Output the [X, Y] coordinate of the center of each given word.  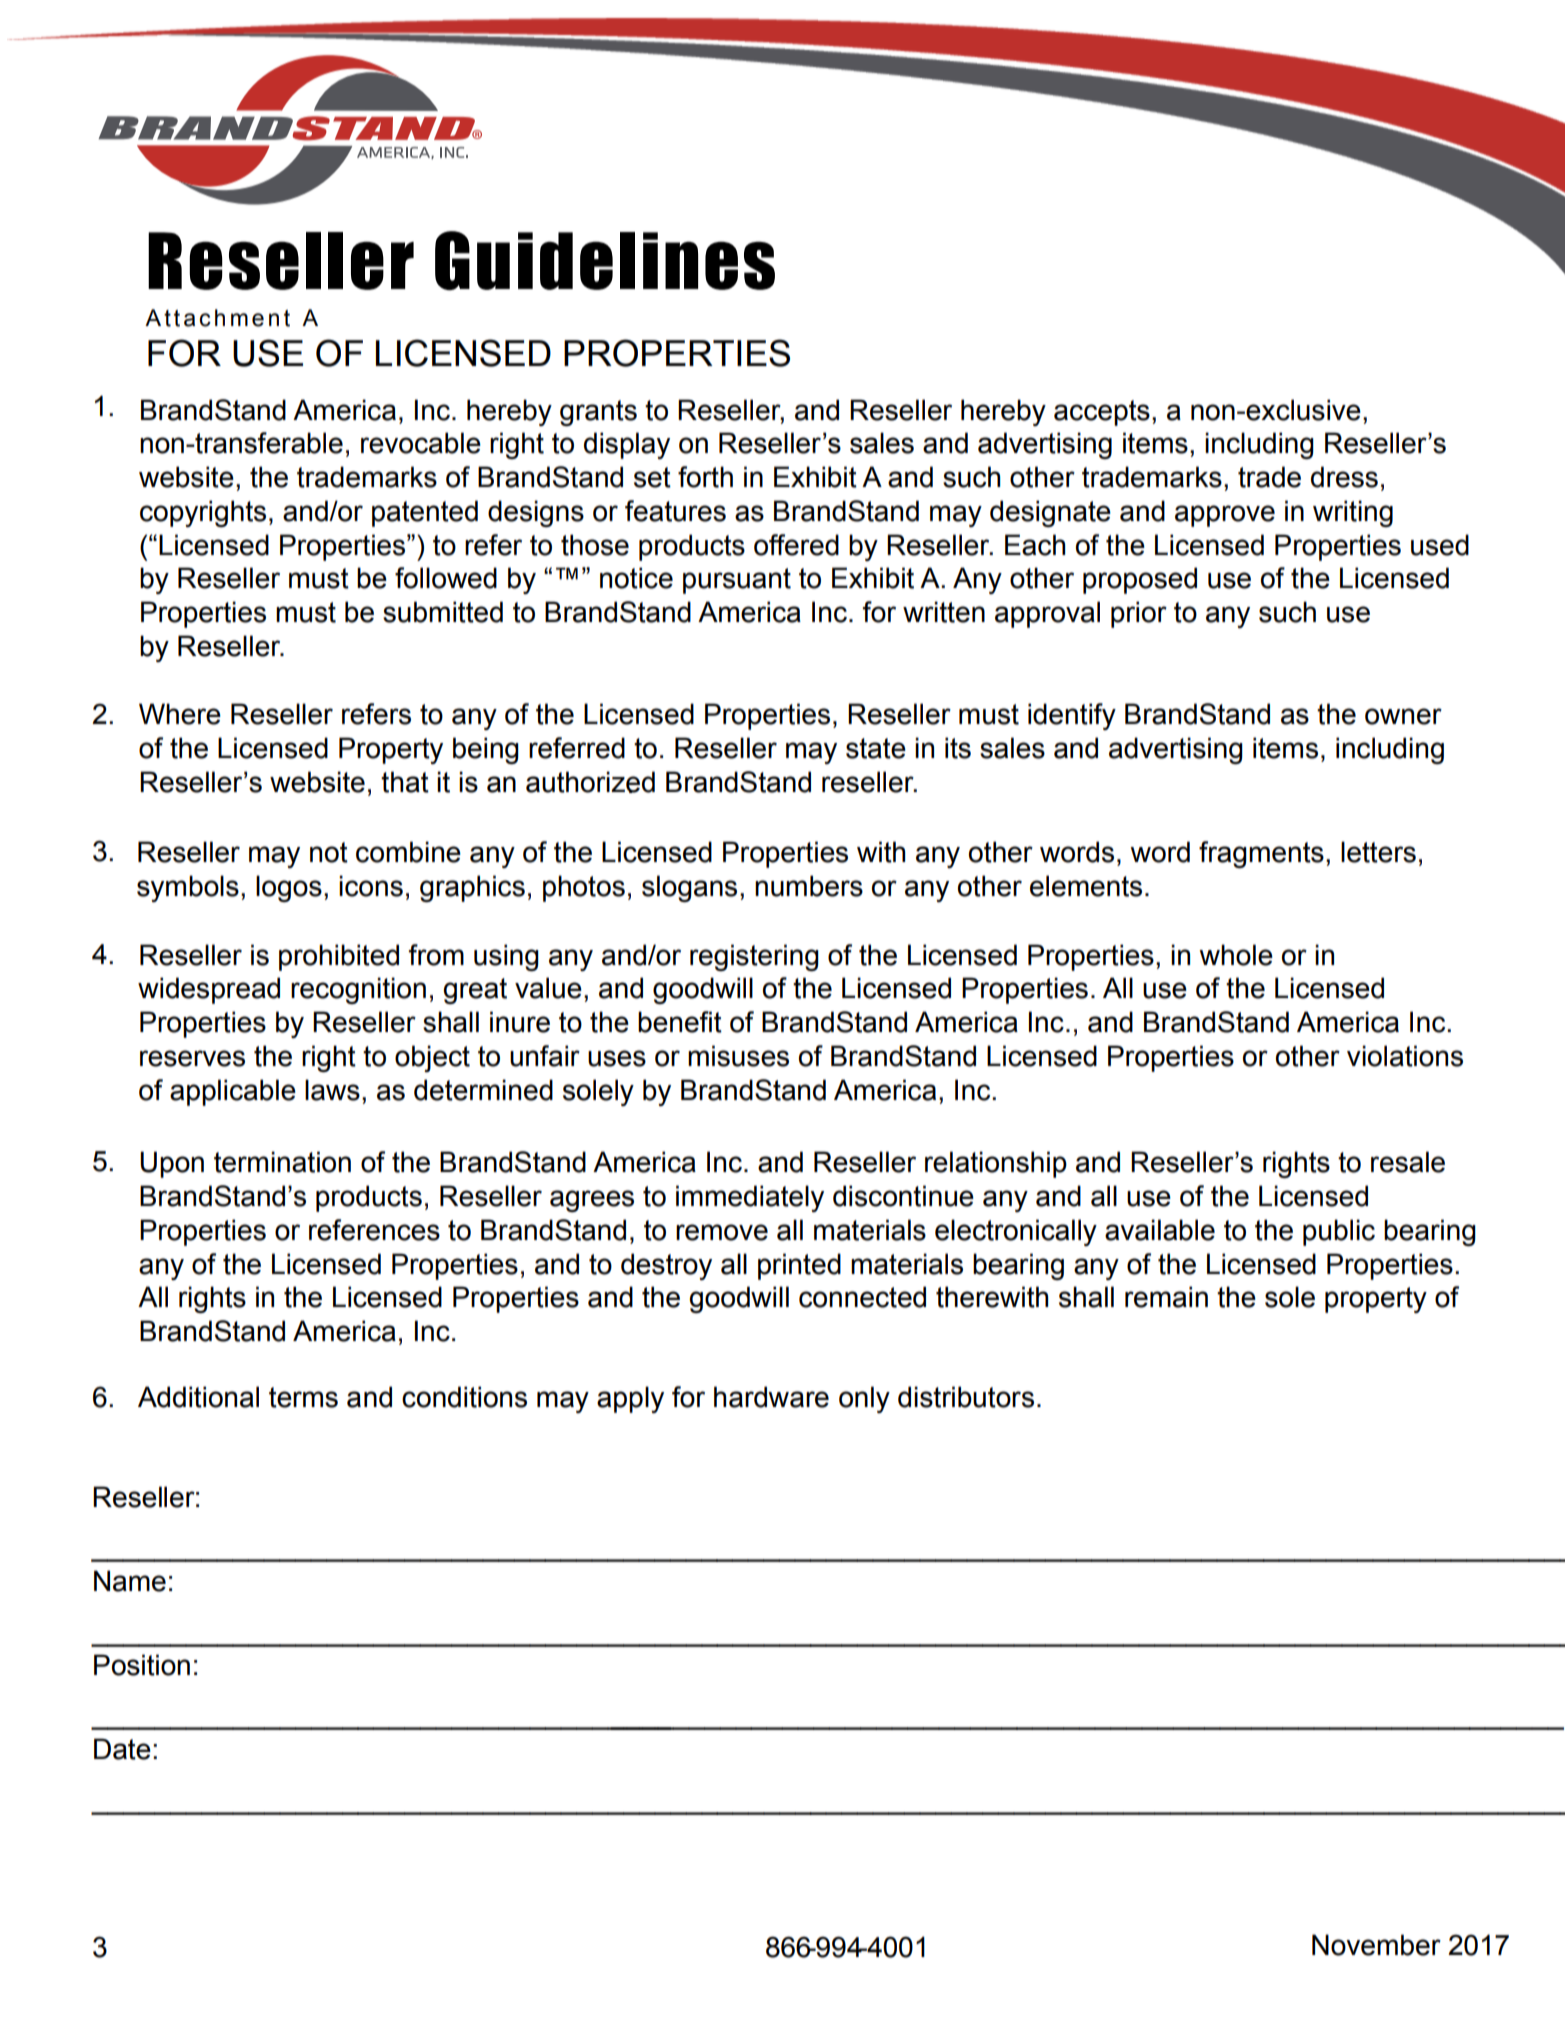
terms [303, 1397]
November [1376, 1945]
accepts [1102, 413]
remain [1166, 1297]
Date [122, 1749]
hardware [771, 1397]
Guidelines [605, 260]
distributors [966, 1397]
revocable [421, 443]
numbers [809, 886]
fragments [1261, 854]
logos [289, 888]
